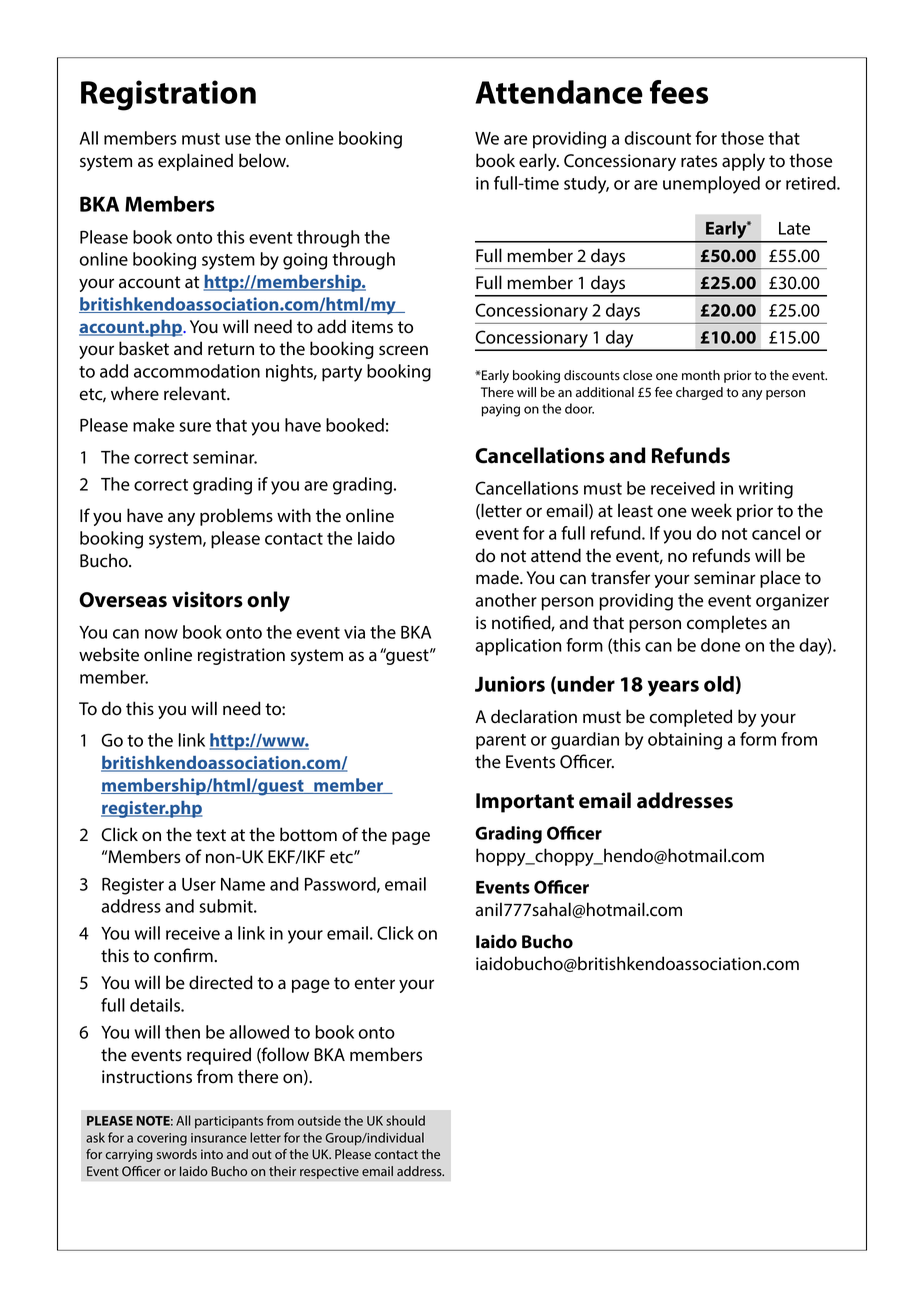  I want to click on Important, so click(525, 803).
